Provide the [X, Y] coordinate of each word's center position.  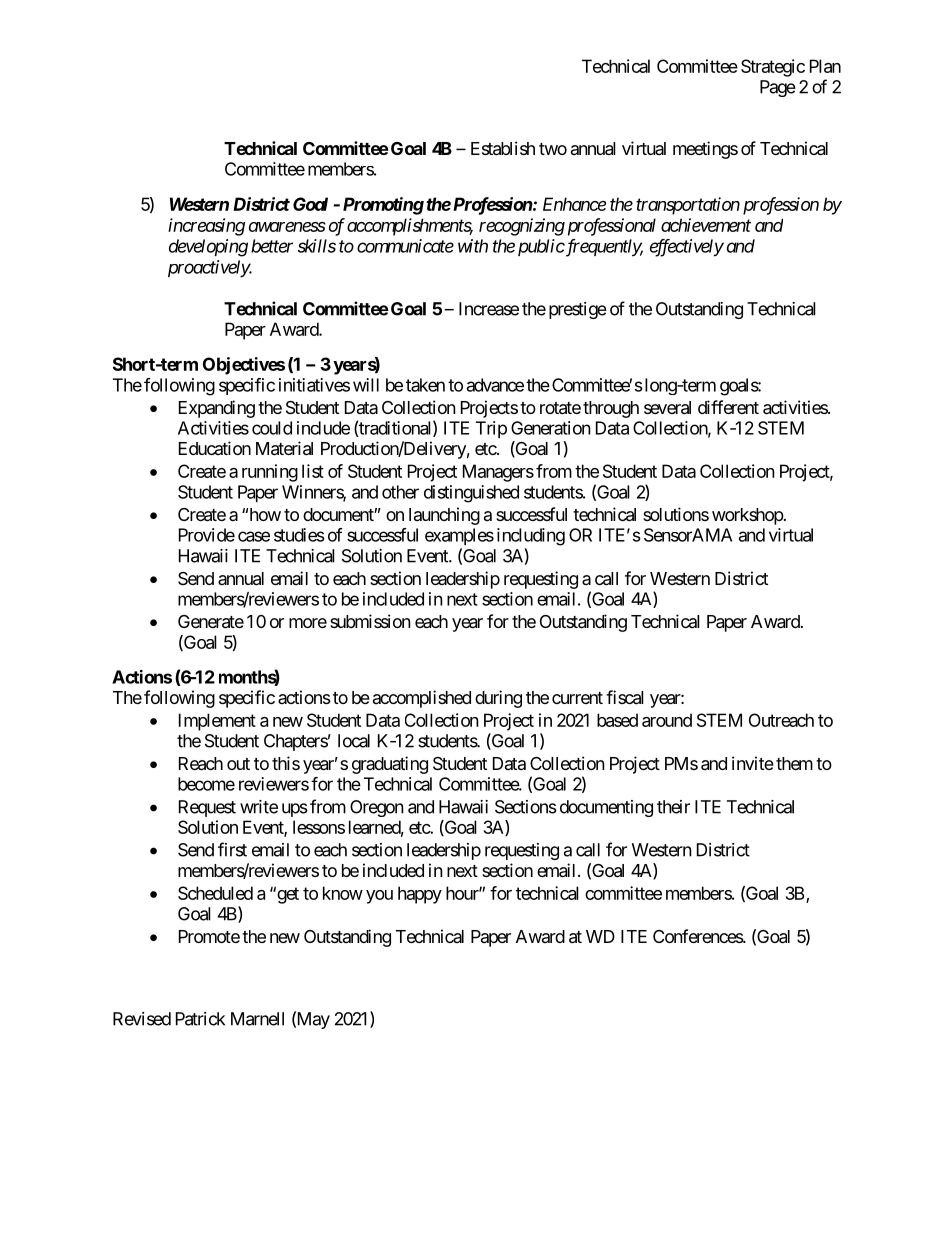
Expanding [217, 409]
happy [420, 895]
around [667, 720]
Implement [217, 722]
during [498, 699]
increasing [206, 227]
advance [495, 385]
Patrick [200, 1019]
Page [778, 88]
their [673, 807]
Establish [503, 148]
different [728, 407]
